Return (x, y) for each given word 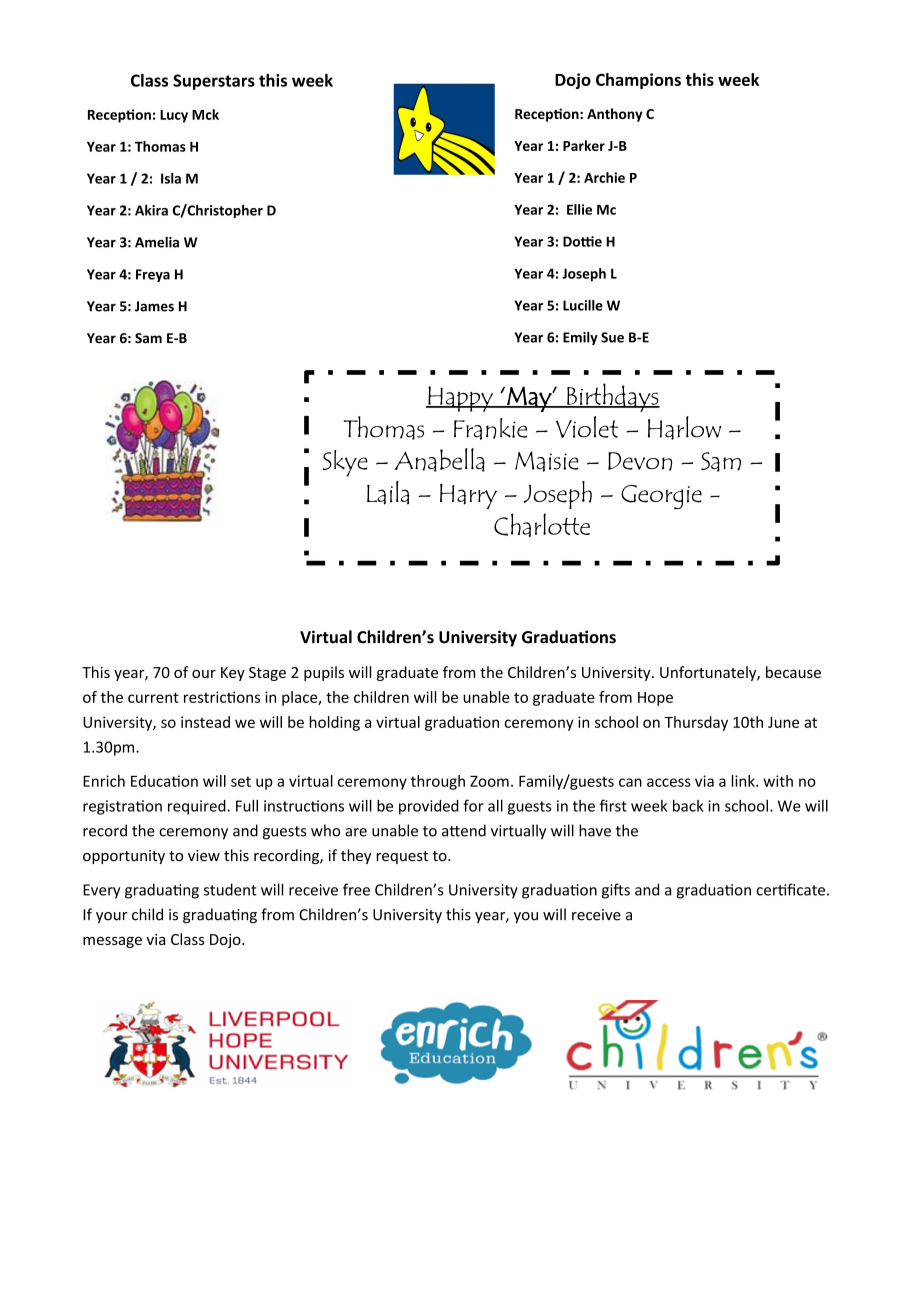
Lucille (583, 305)
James (154, 306)
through (438, 782)
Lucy (174, 116)
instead (205, 722)
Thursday (696, 723)
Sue (612, 337)
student (230, 889)
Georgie (661, 497)
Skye (345, 463)
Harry (468, 496)
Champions (638, 81)
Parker (584, 145)
